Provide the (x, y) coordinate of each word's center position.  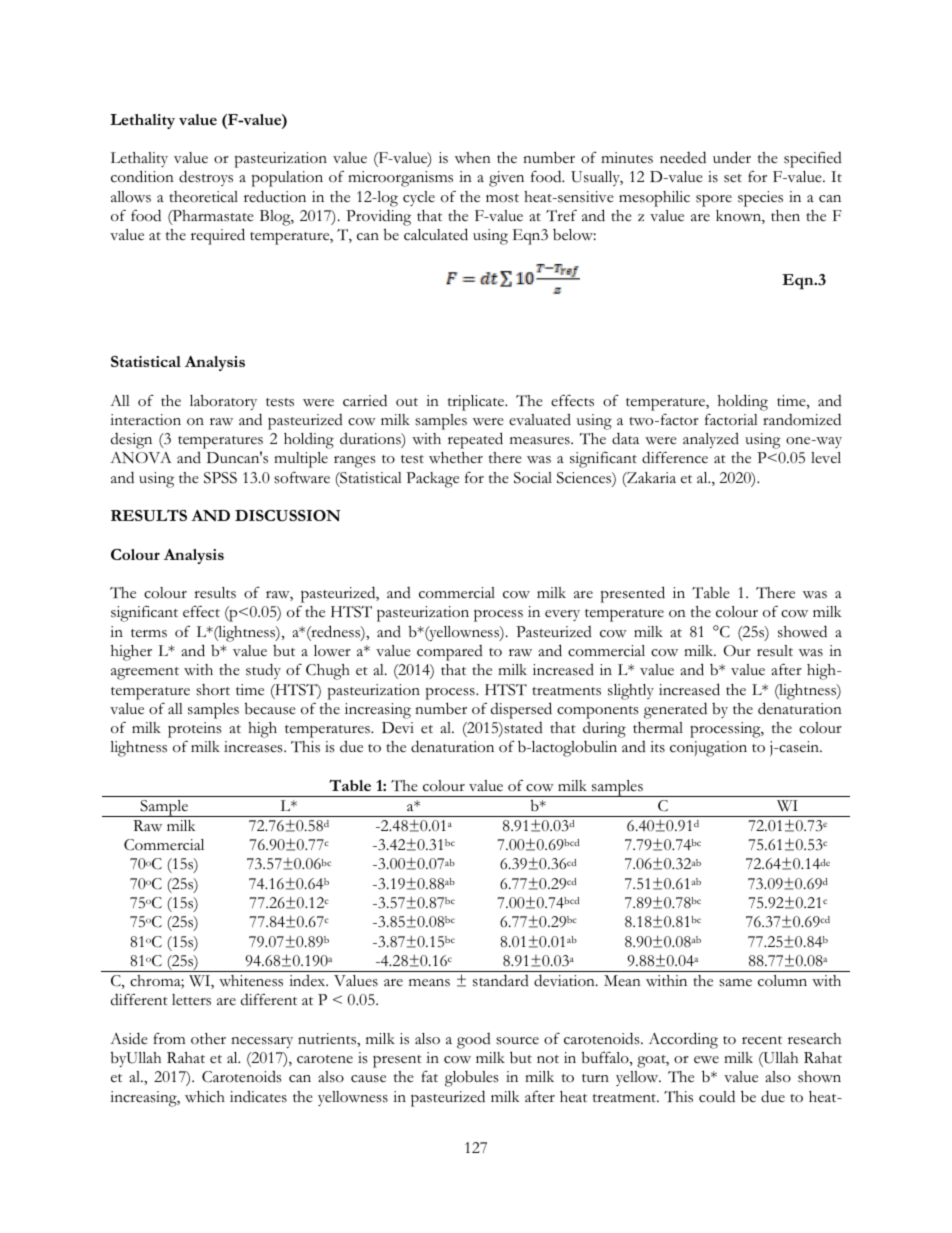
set (733, 178)
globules (472, 1079)
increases (254, 747)
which (205, 1097)
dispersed (521, 710)
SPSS (220, 478)
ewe (706, 1060)
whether (456, 457)
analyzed (711, 440)
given (506, 179)
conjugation (708, 749)
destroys (206, 178)
